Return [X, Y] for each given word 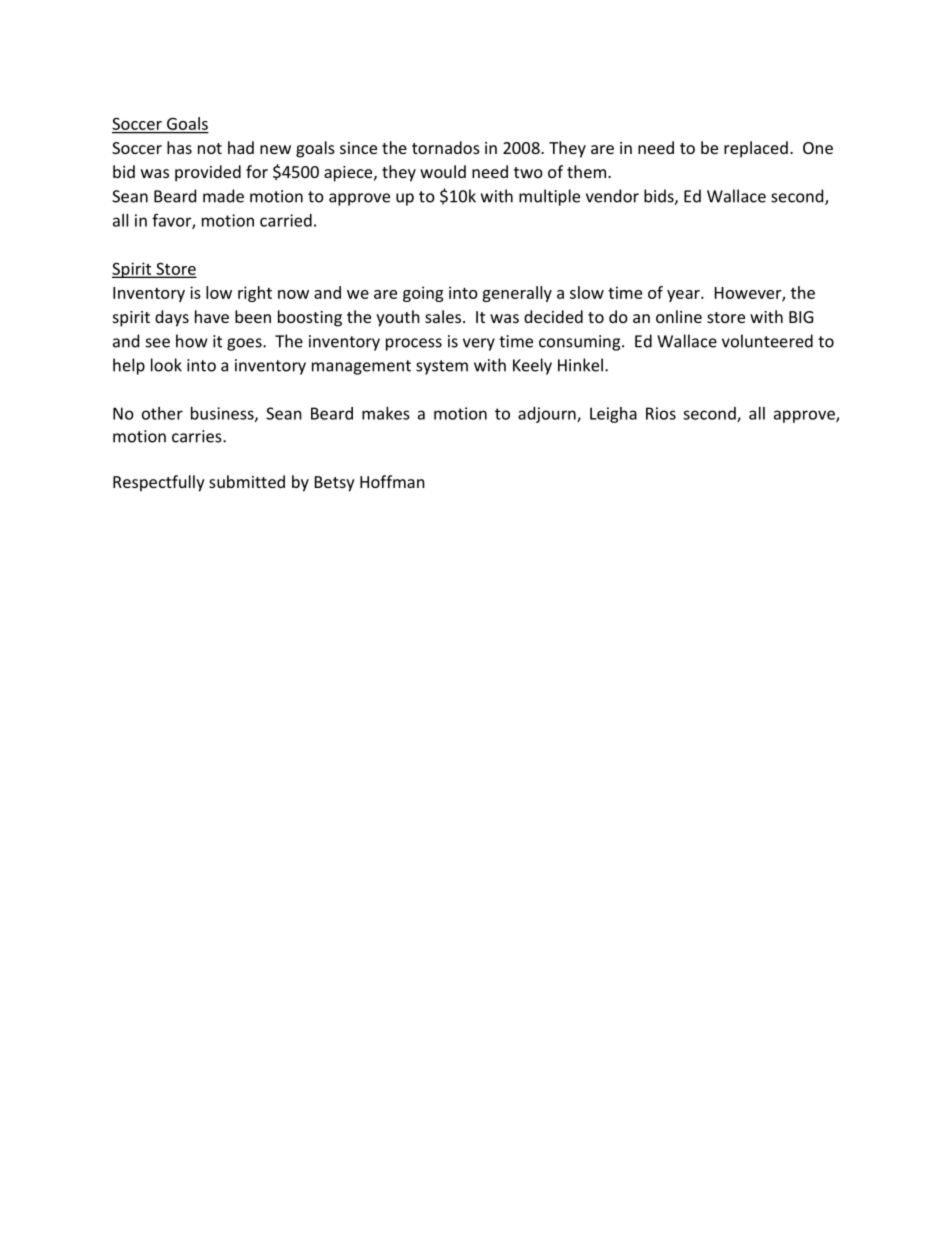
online [679, 316]
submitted [247, 481]
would [443, 171]
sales [444, 316]
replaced [756, 149]
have [212, 316]
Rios [661, 413]
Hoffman [392, 481]
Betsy [335, 484]
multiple [549, 197]
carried [286, 220]
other [162, 413]
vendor [612, 196]
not [210, 148]
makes [386, 413]
